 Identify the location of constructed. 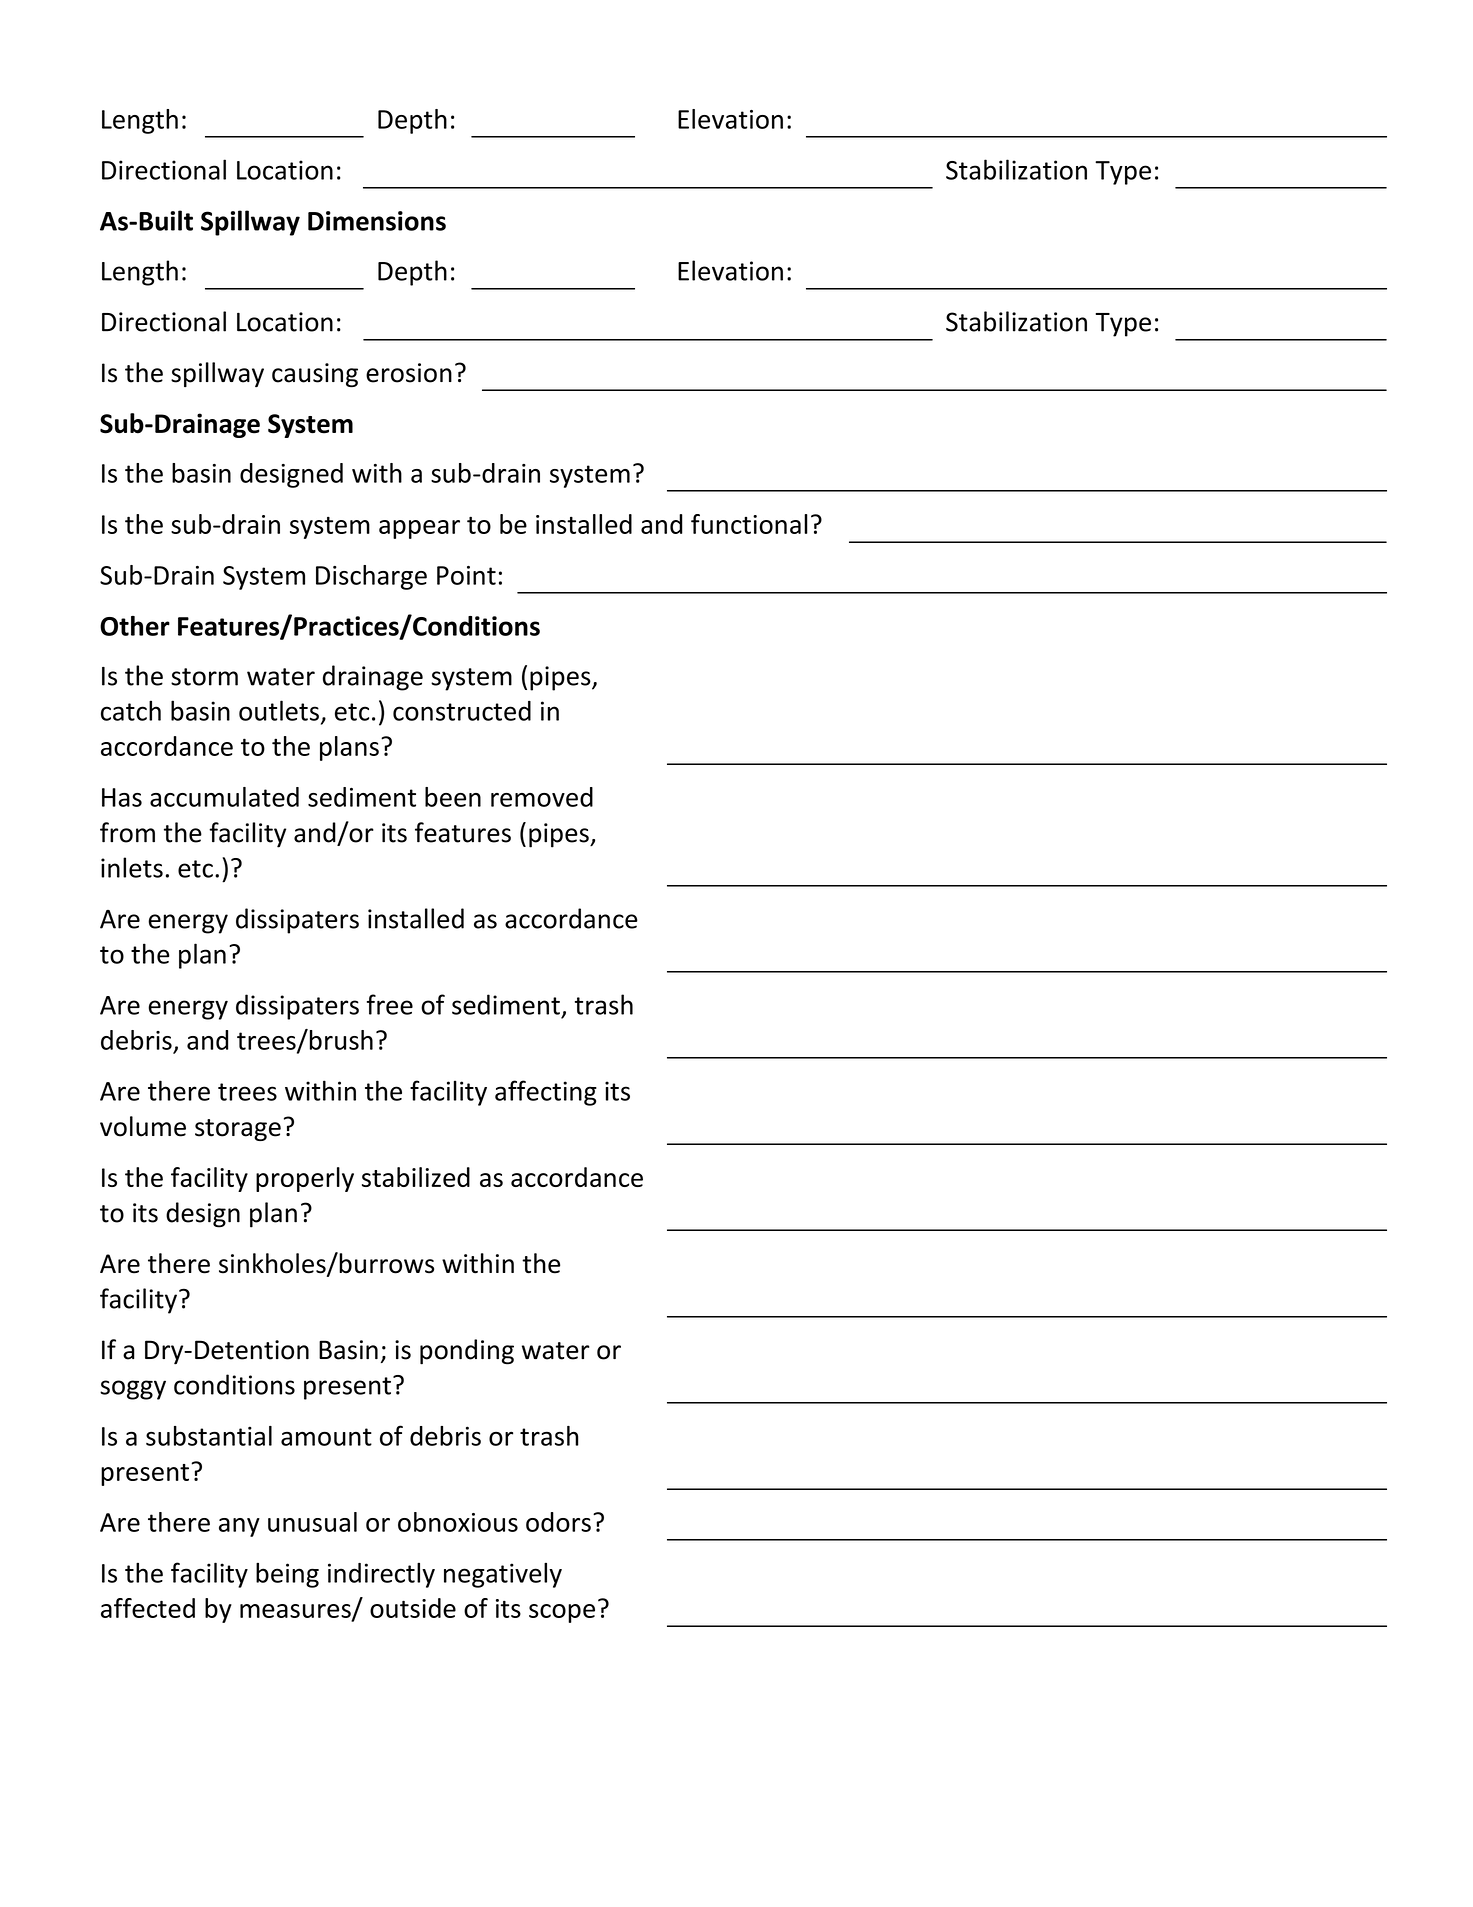
(462, 711).
